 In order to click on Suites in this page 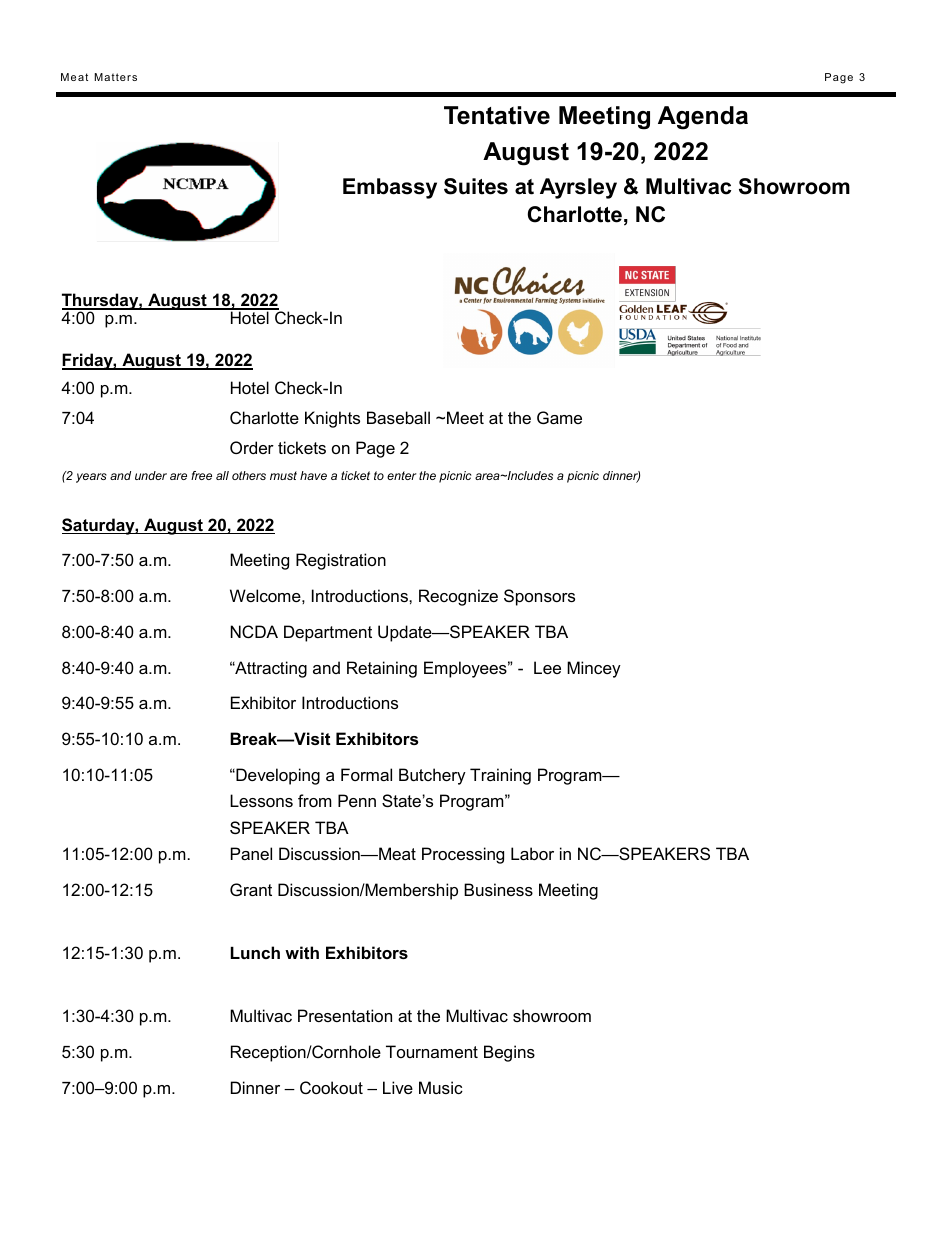, I will do `click(476, 186)`.
